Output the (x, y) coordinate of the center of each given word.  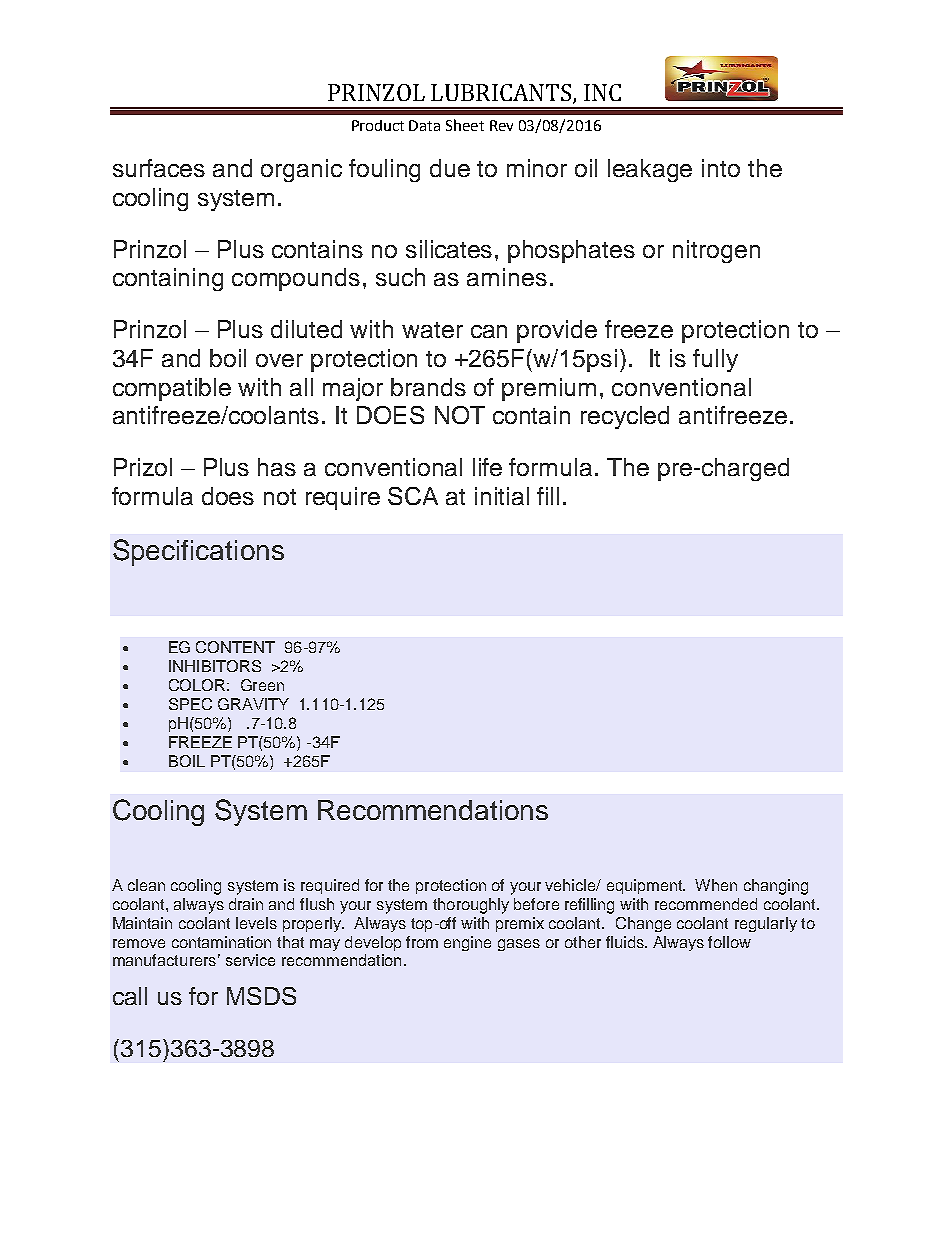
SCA (413, 496)
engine (467, 943)
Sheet (465, 125)
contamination (221, 942)
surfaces (159, 168)
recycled (625, 417)
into (721, 168)
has (277, 467)
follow (729, 942)
